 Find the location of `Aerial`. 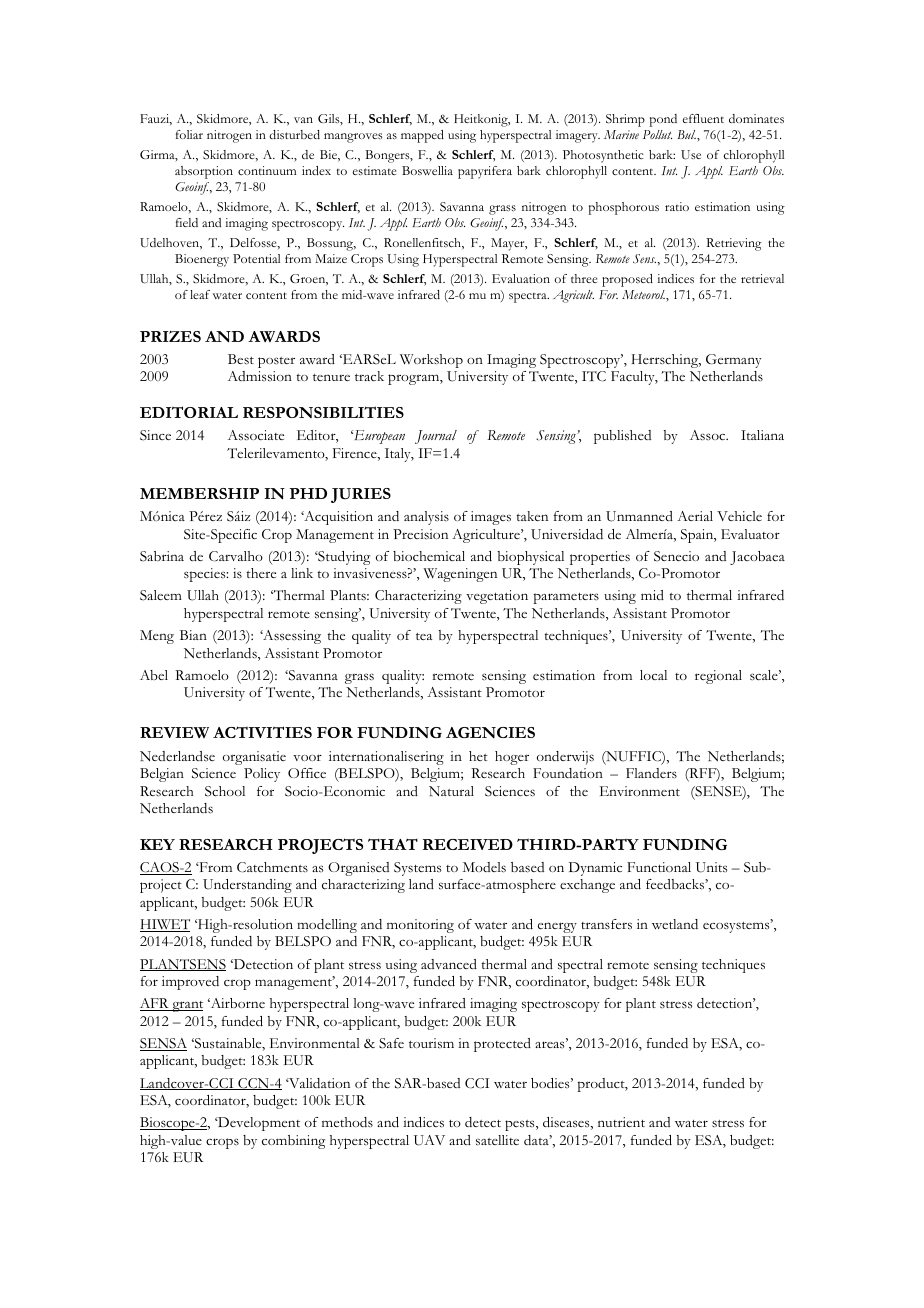

Aerial is located at coordinates (695, 516).
